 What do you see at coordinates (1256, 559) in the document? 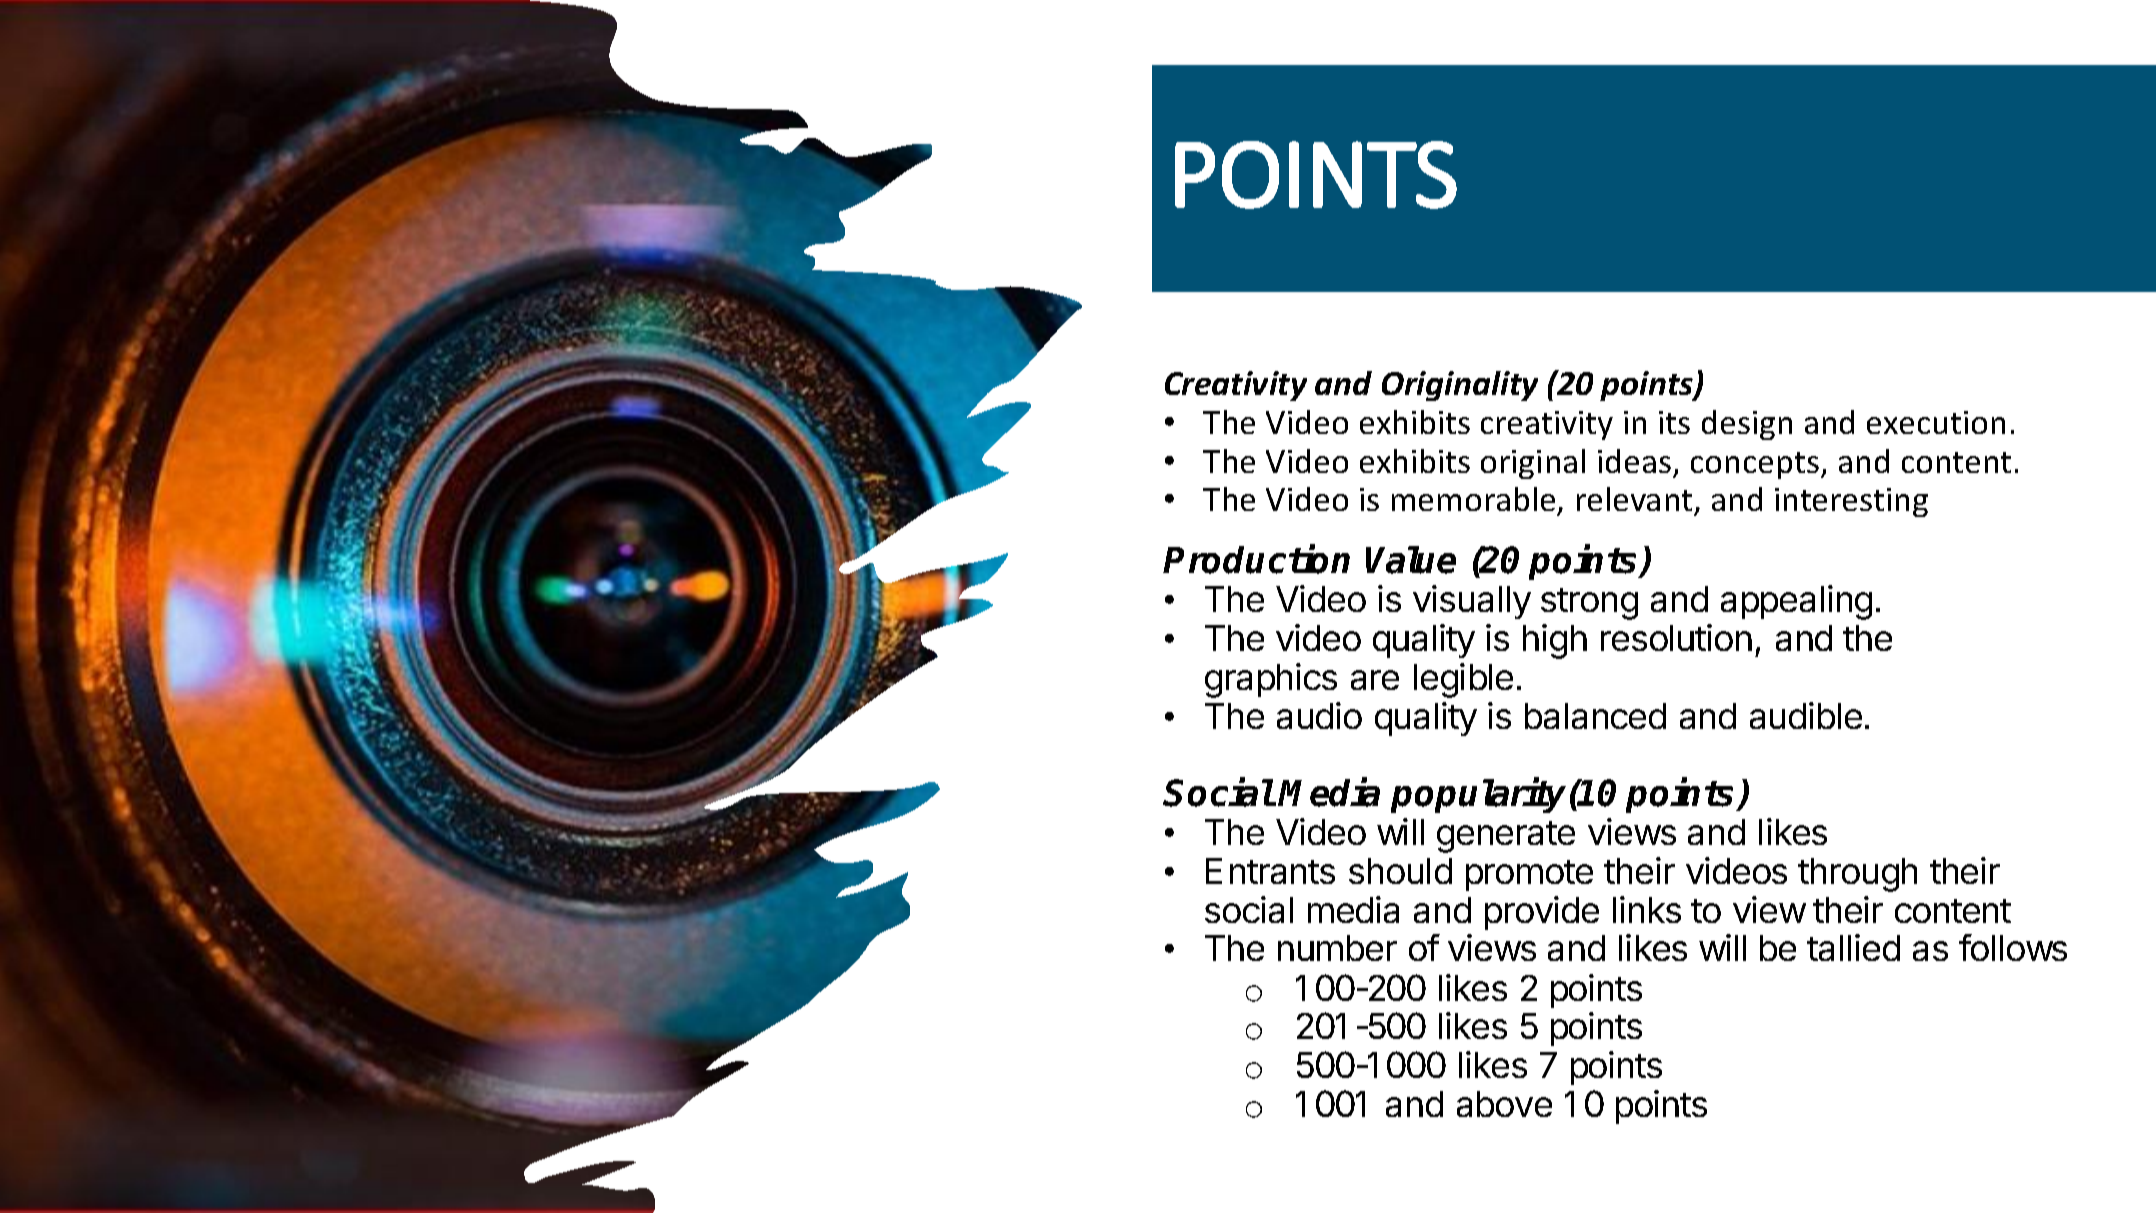
I see `Production` at bounding box center [1256, 559].
